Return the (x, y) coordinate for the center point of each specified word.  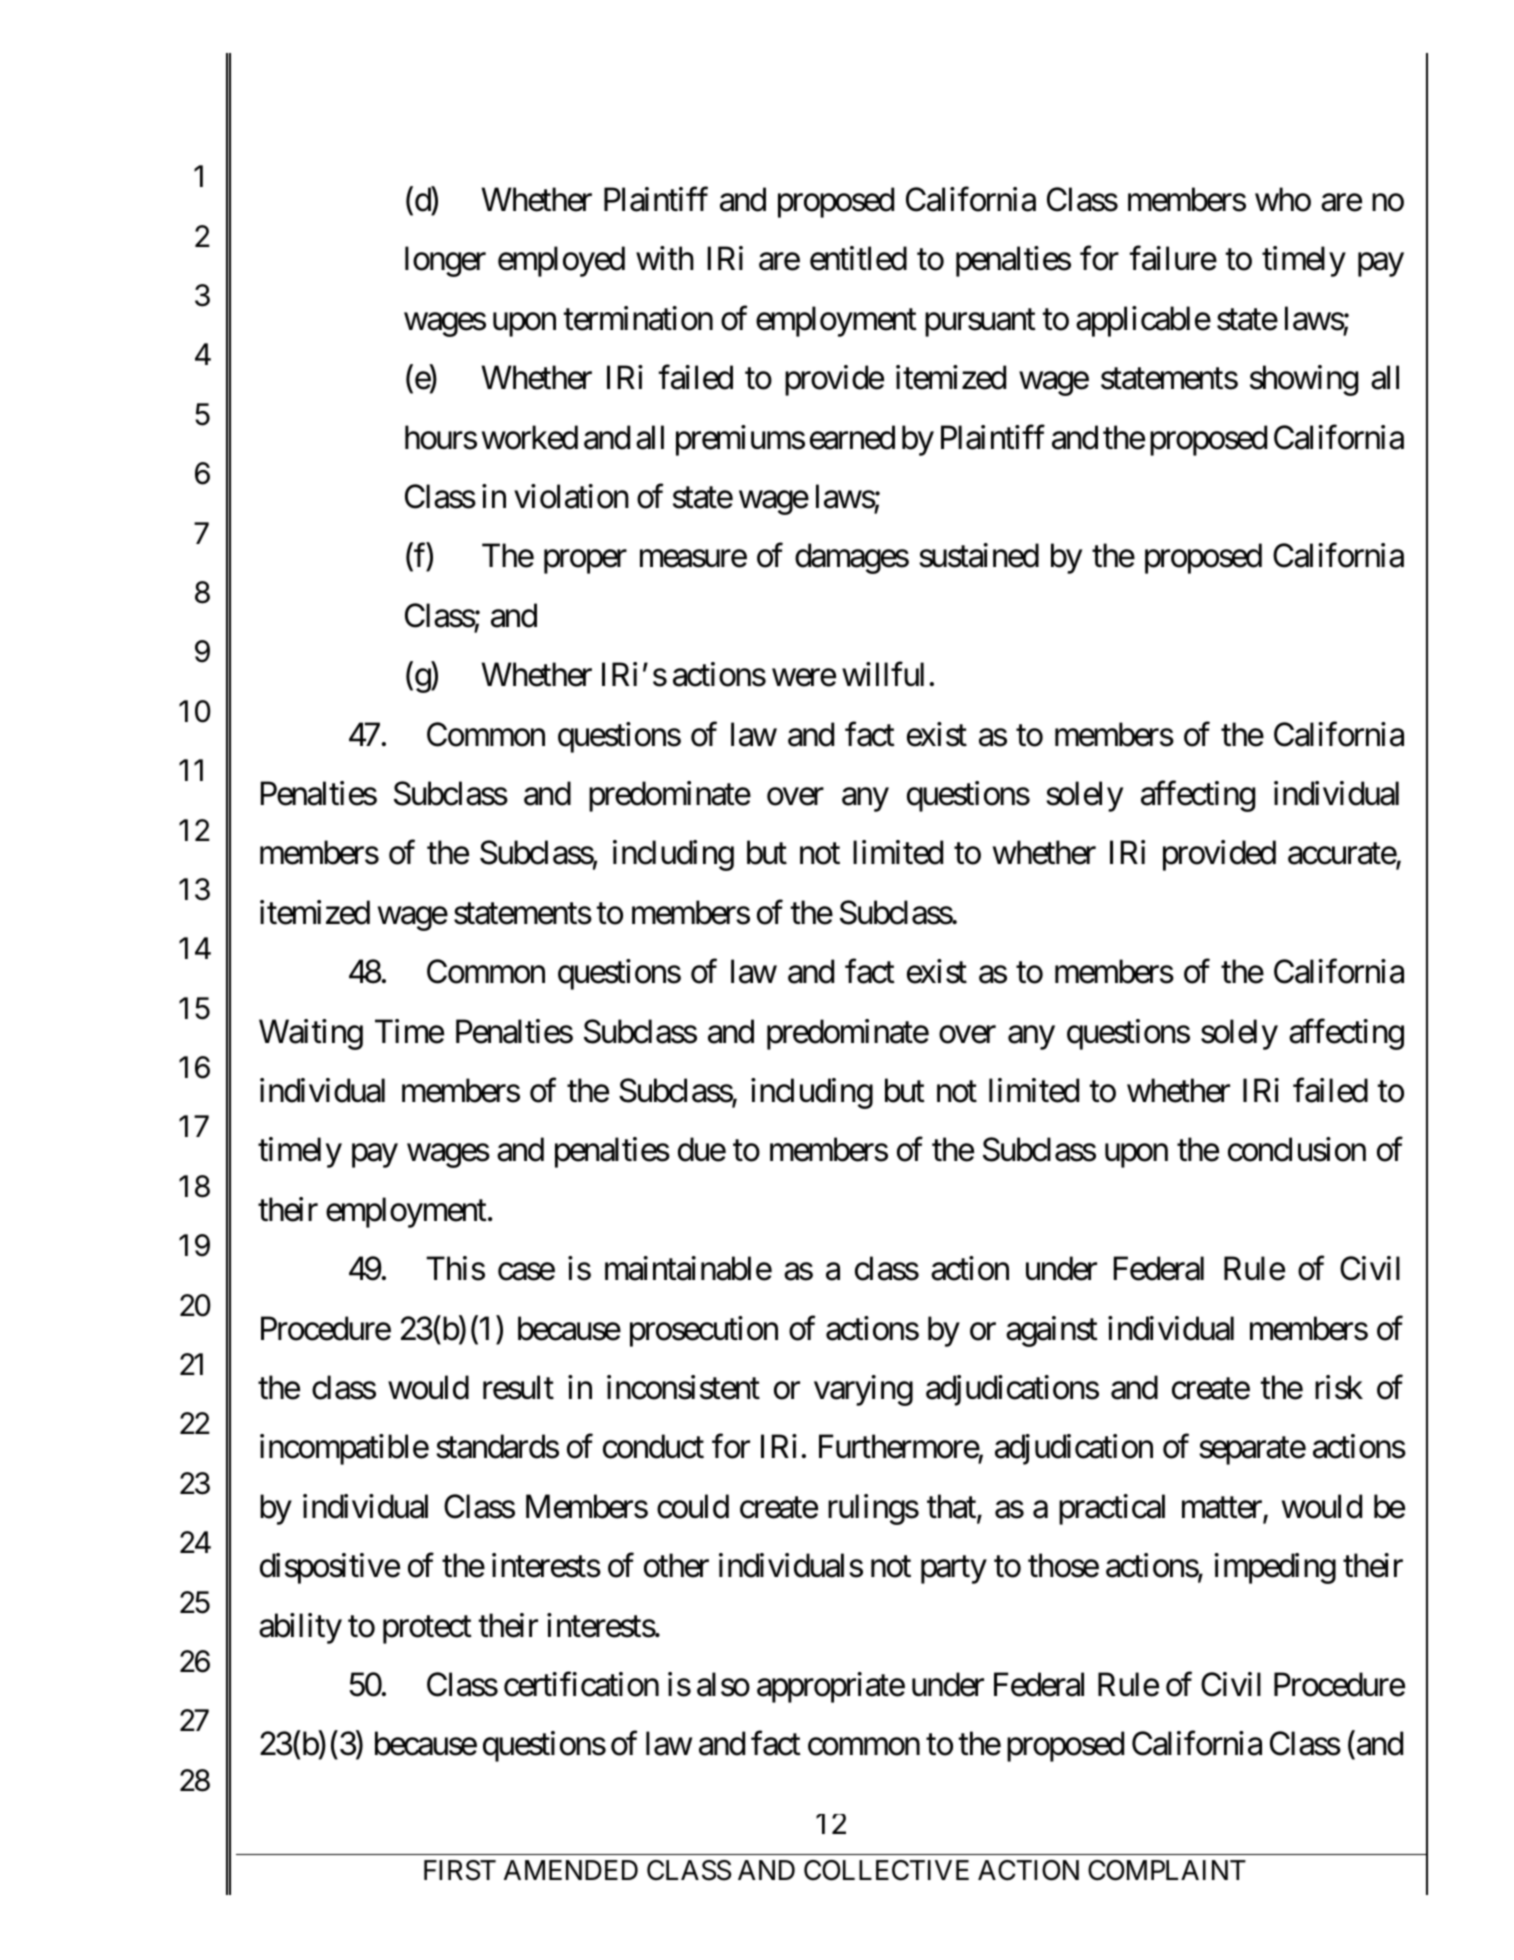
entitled (858, 258)
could (693, 1506)
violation (571, 496)
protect (427, 1630)
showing (1304, 380)
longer (445, 261)
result (518, 1387)
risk (1339, 1387)
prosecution (704, 1331)
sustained (979, 555)
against (1052, 1331)
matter (1223, 1509)
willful (883, 674)
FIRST (460, 1870)
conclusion (1297, 1149)
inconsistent (683, 1387)
